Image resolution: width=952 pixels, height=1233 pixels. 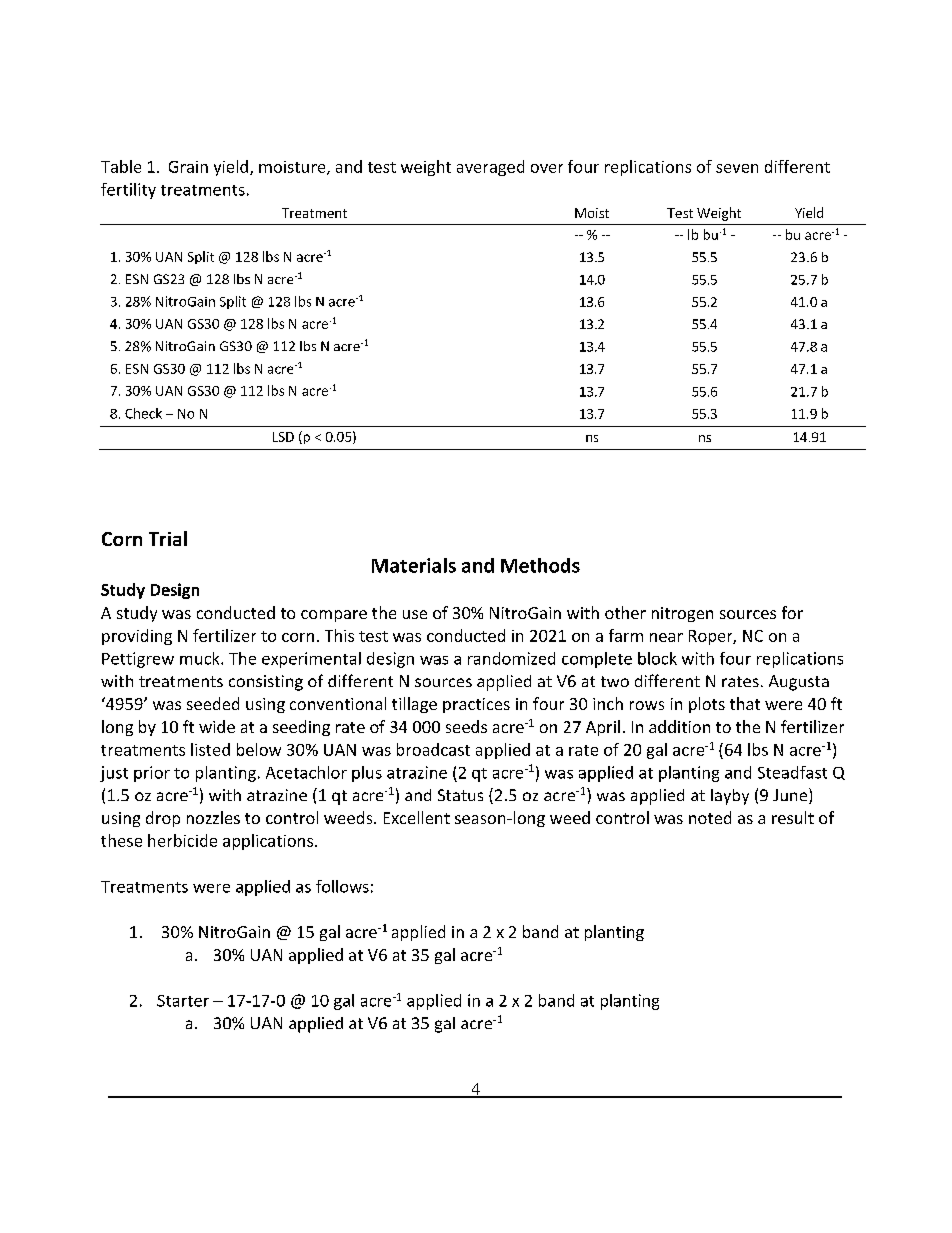 I want to click on Check, so click(x=143, y=413).
